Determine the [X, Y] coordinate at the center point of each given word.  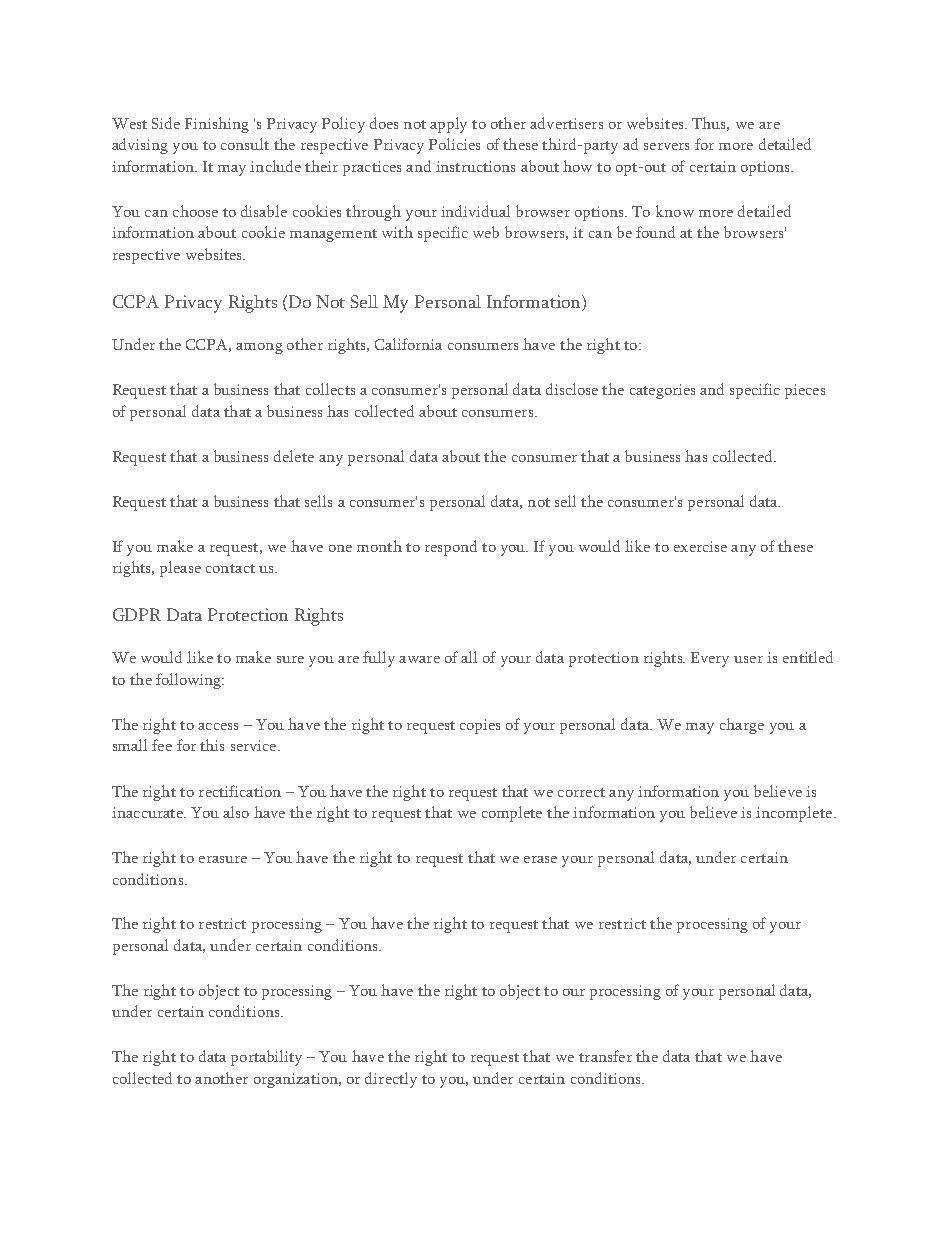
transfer [605, 1056]
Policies [454, 144]
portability [266, 1058]
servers [666, 146]
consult [245, 144]
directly [391, 1080]
